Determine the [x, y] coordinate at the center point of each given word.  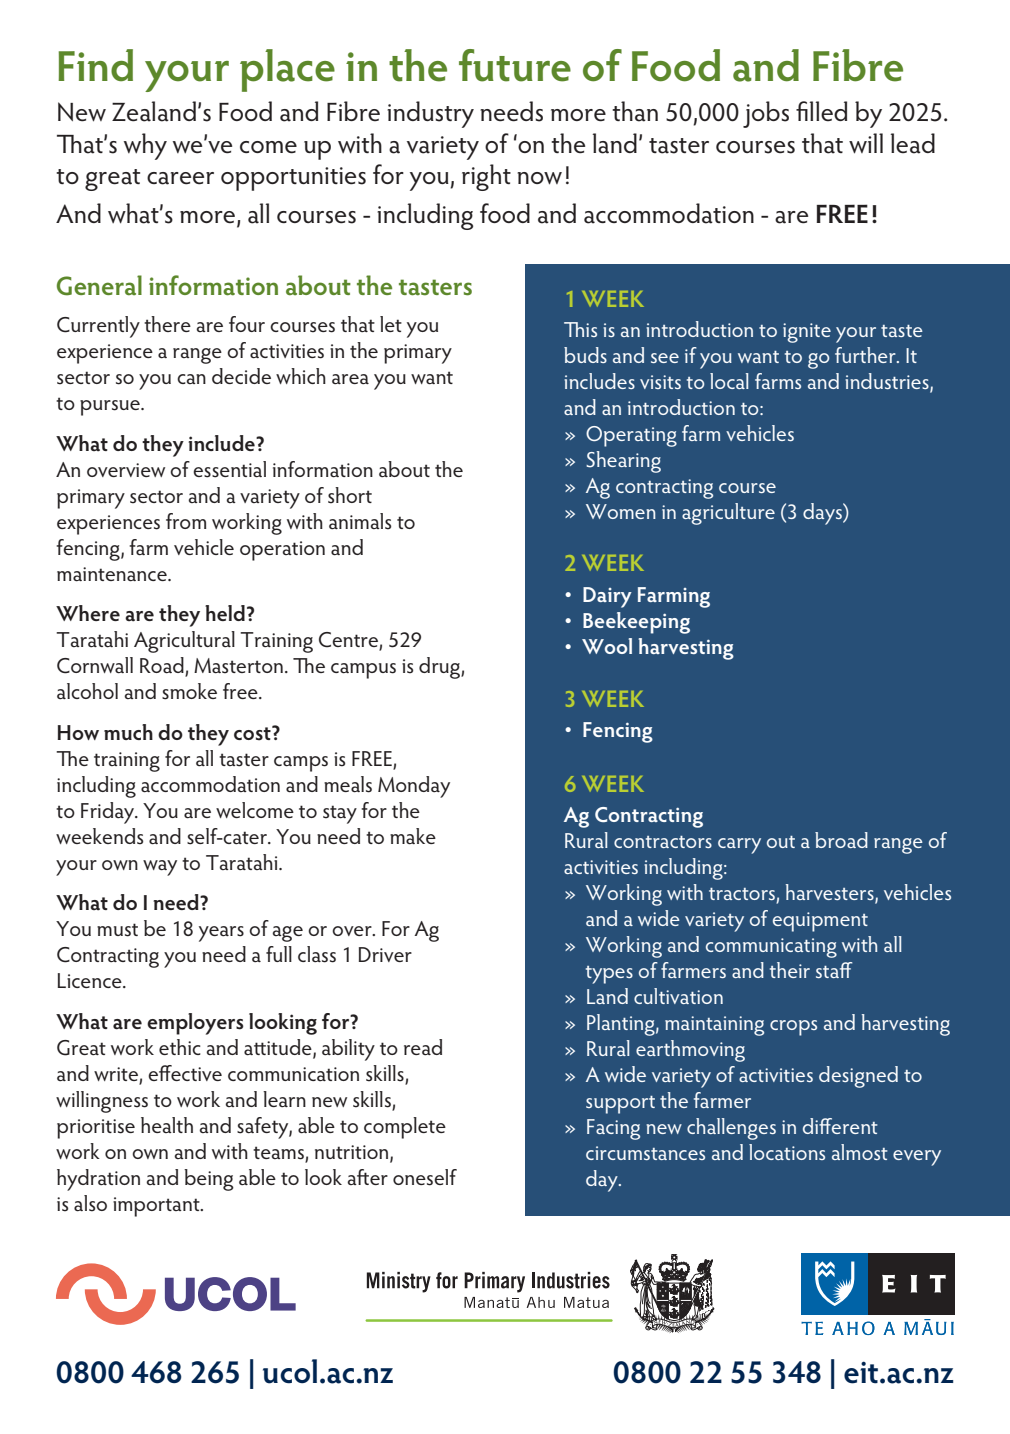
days [823, 514]
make [413, 836]
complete [405, 1128]
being [209, 1180]
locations [787, 1152]
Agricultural [184, 642]
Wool [607, 646]
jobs [766, 114]
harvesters [831, 893]
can [191, 379]
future [515, 65]
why [145, 146]
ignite [807, 333]
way [160, 868]
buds [585, 355]
